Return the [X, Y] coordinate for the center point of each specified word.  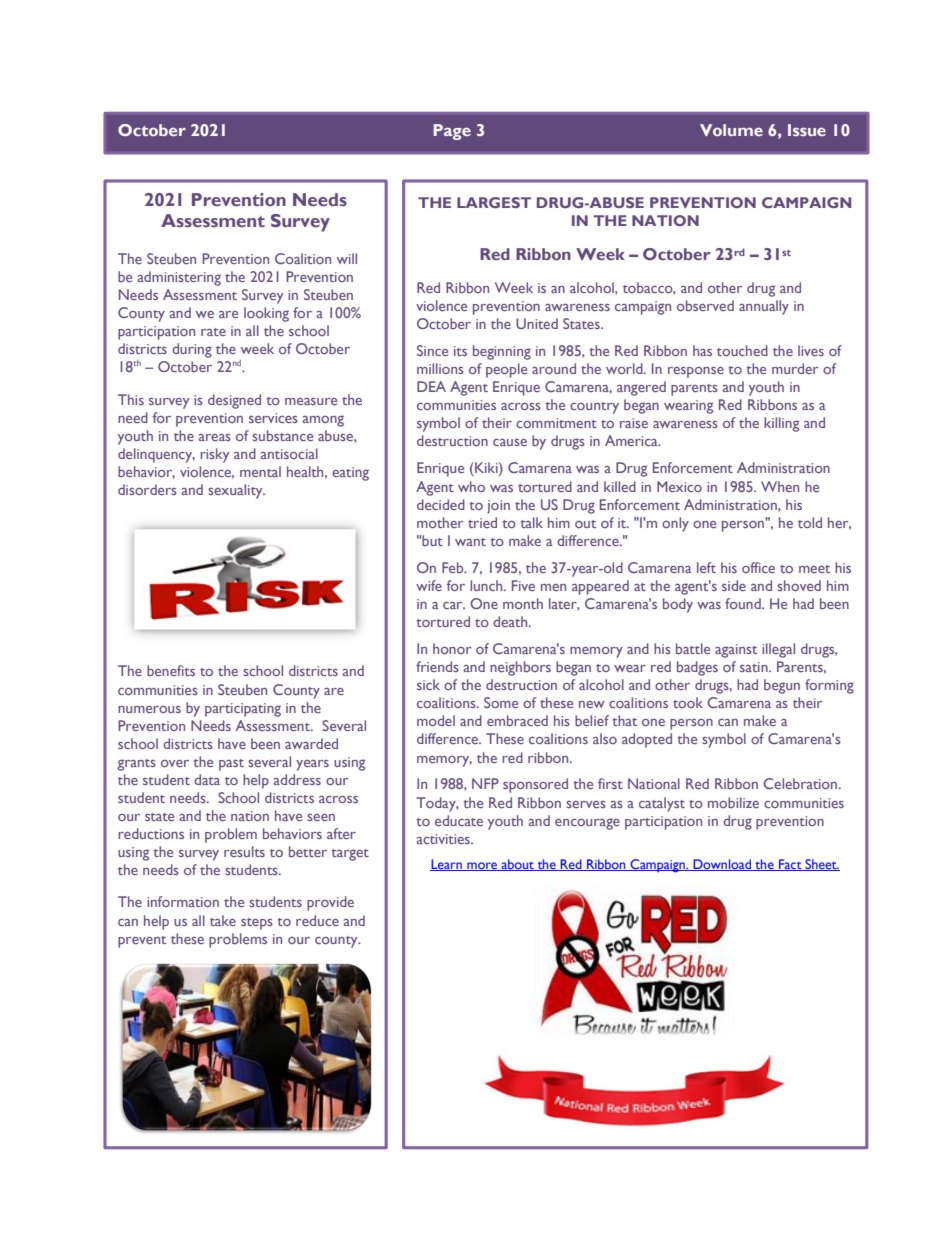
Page [452, 132]
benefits [171, 670]
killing [781, 424]
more [482, 866]
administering [179, 278]
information [183, 901]
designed [234, 401]
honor [452, 648]
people [506, 370]
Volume [731, 130]
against [736, 651]
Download [722, 865]
